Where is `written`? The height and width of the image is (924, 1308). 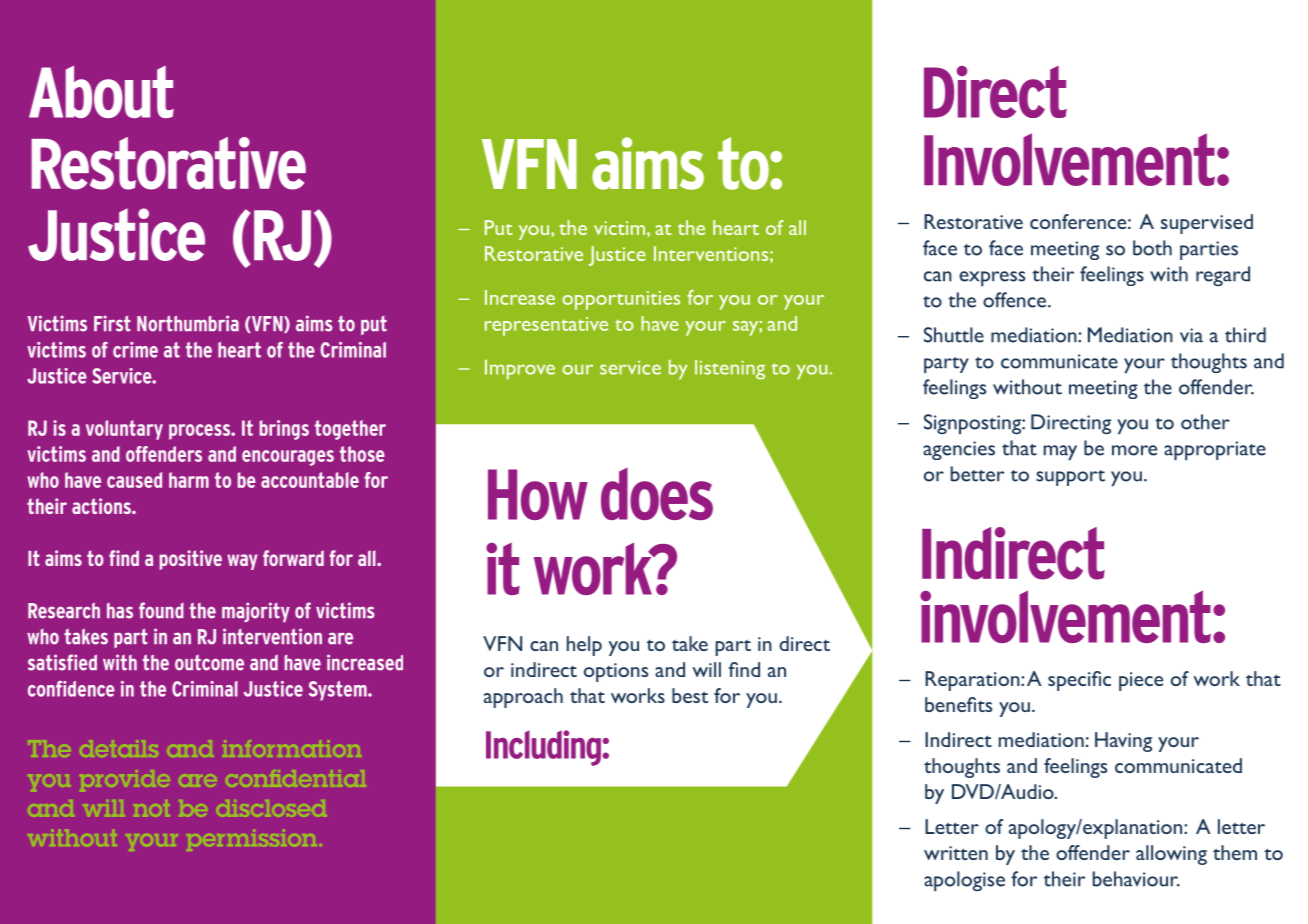 written is located at coordinates (956, 853).
